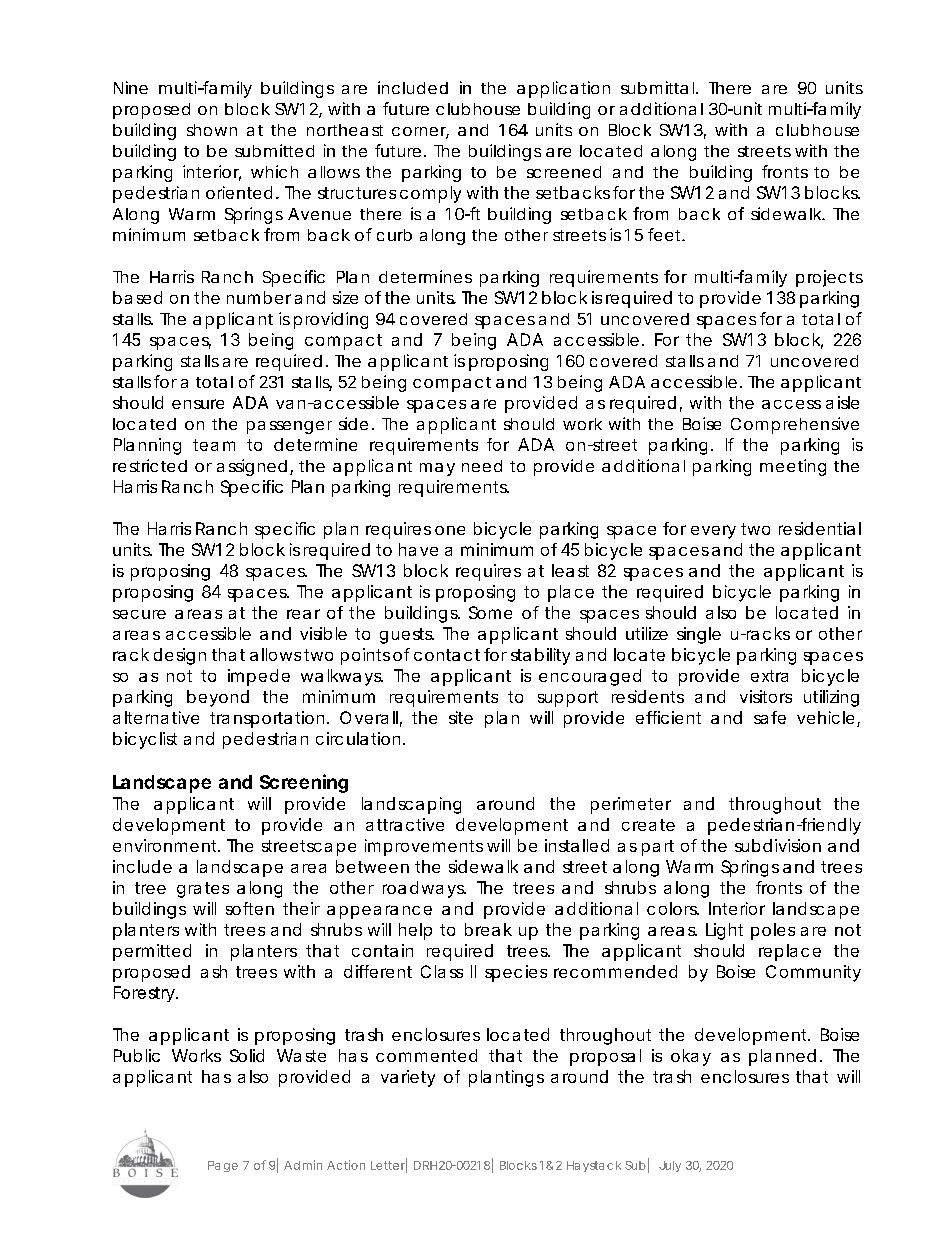 The width and height of the image is (952, 1233). Describe the element at coordinates (490, 612) in the image. I see `Some` at that location.
